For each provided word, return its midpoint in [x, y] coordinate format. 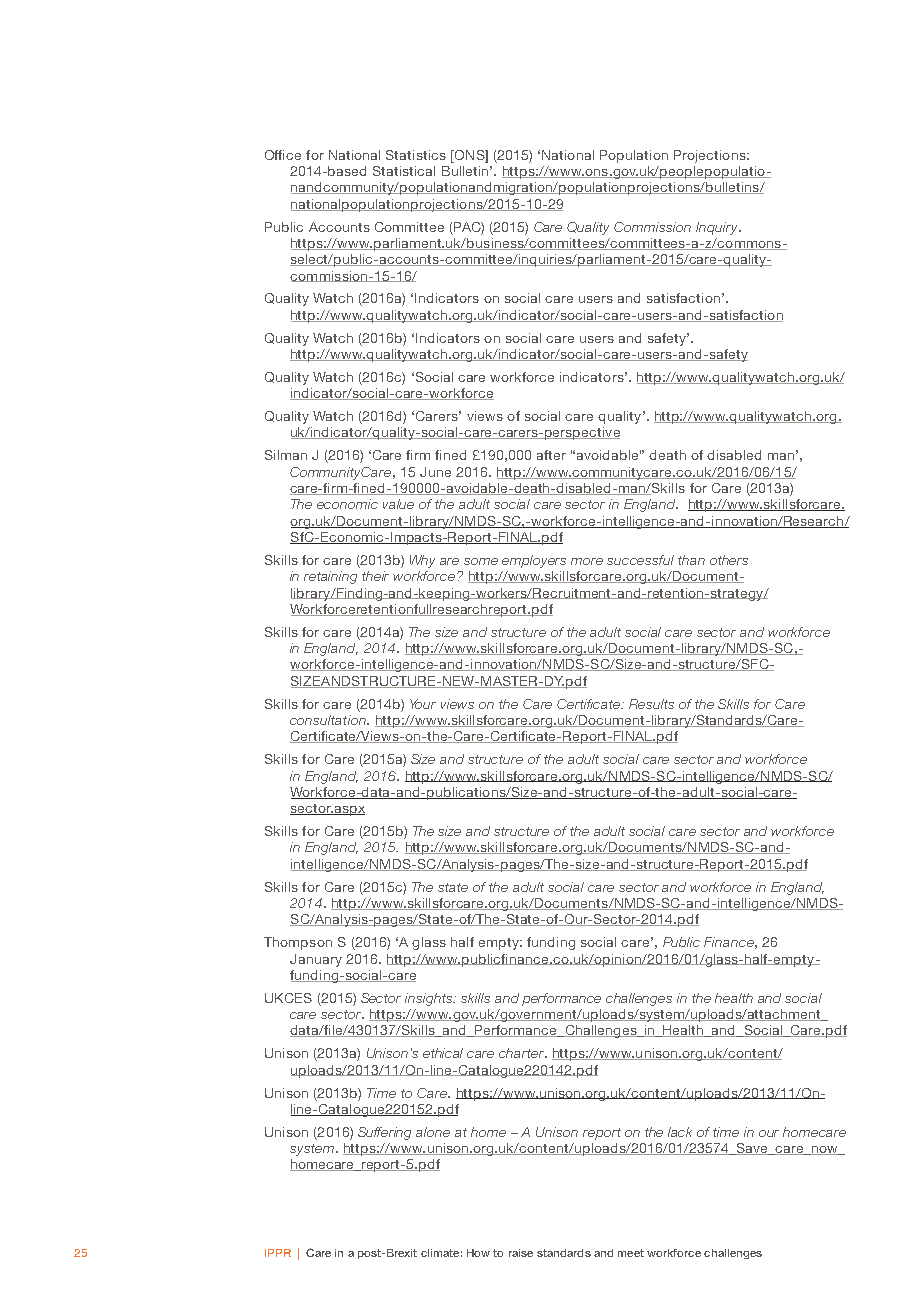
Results [651, 704]
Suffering [384, 1133]
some [481, 561]
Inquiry [718, 228]
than [691, 560]
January [316, 960]
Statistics [416, 155]
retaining [330, 577]
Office [283, 155]
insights [430, 999]
